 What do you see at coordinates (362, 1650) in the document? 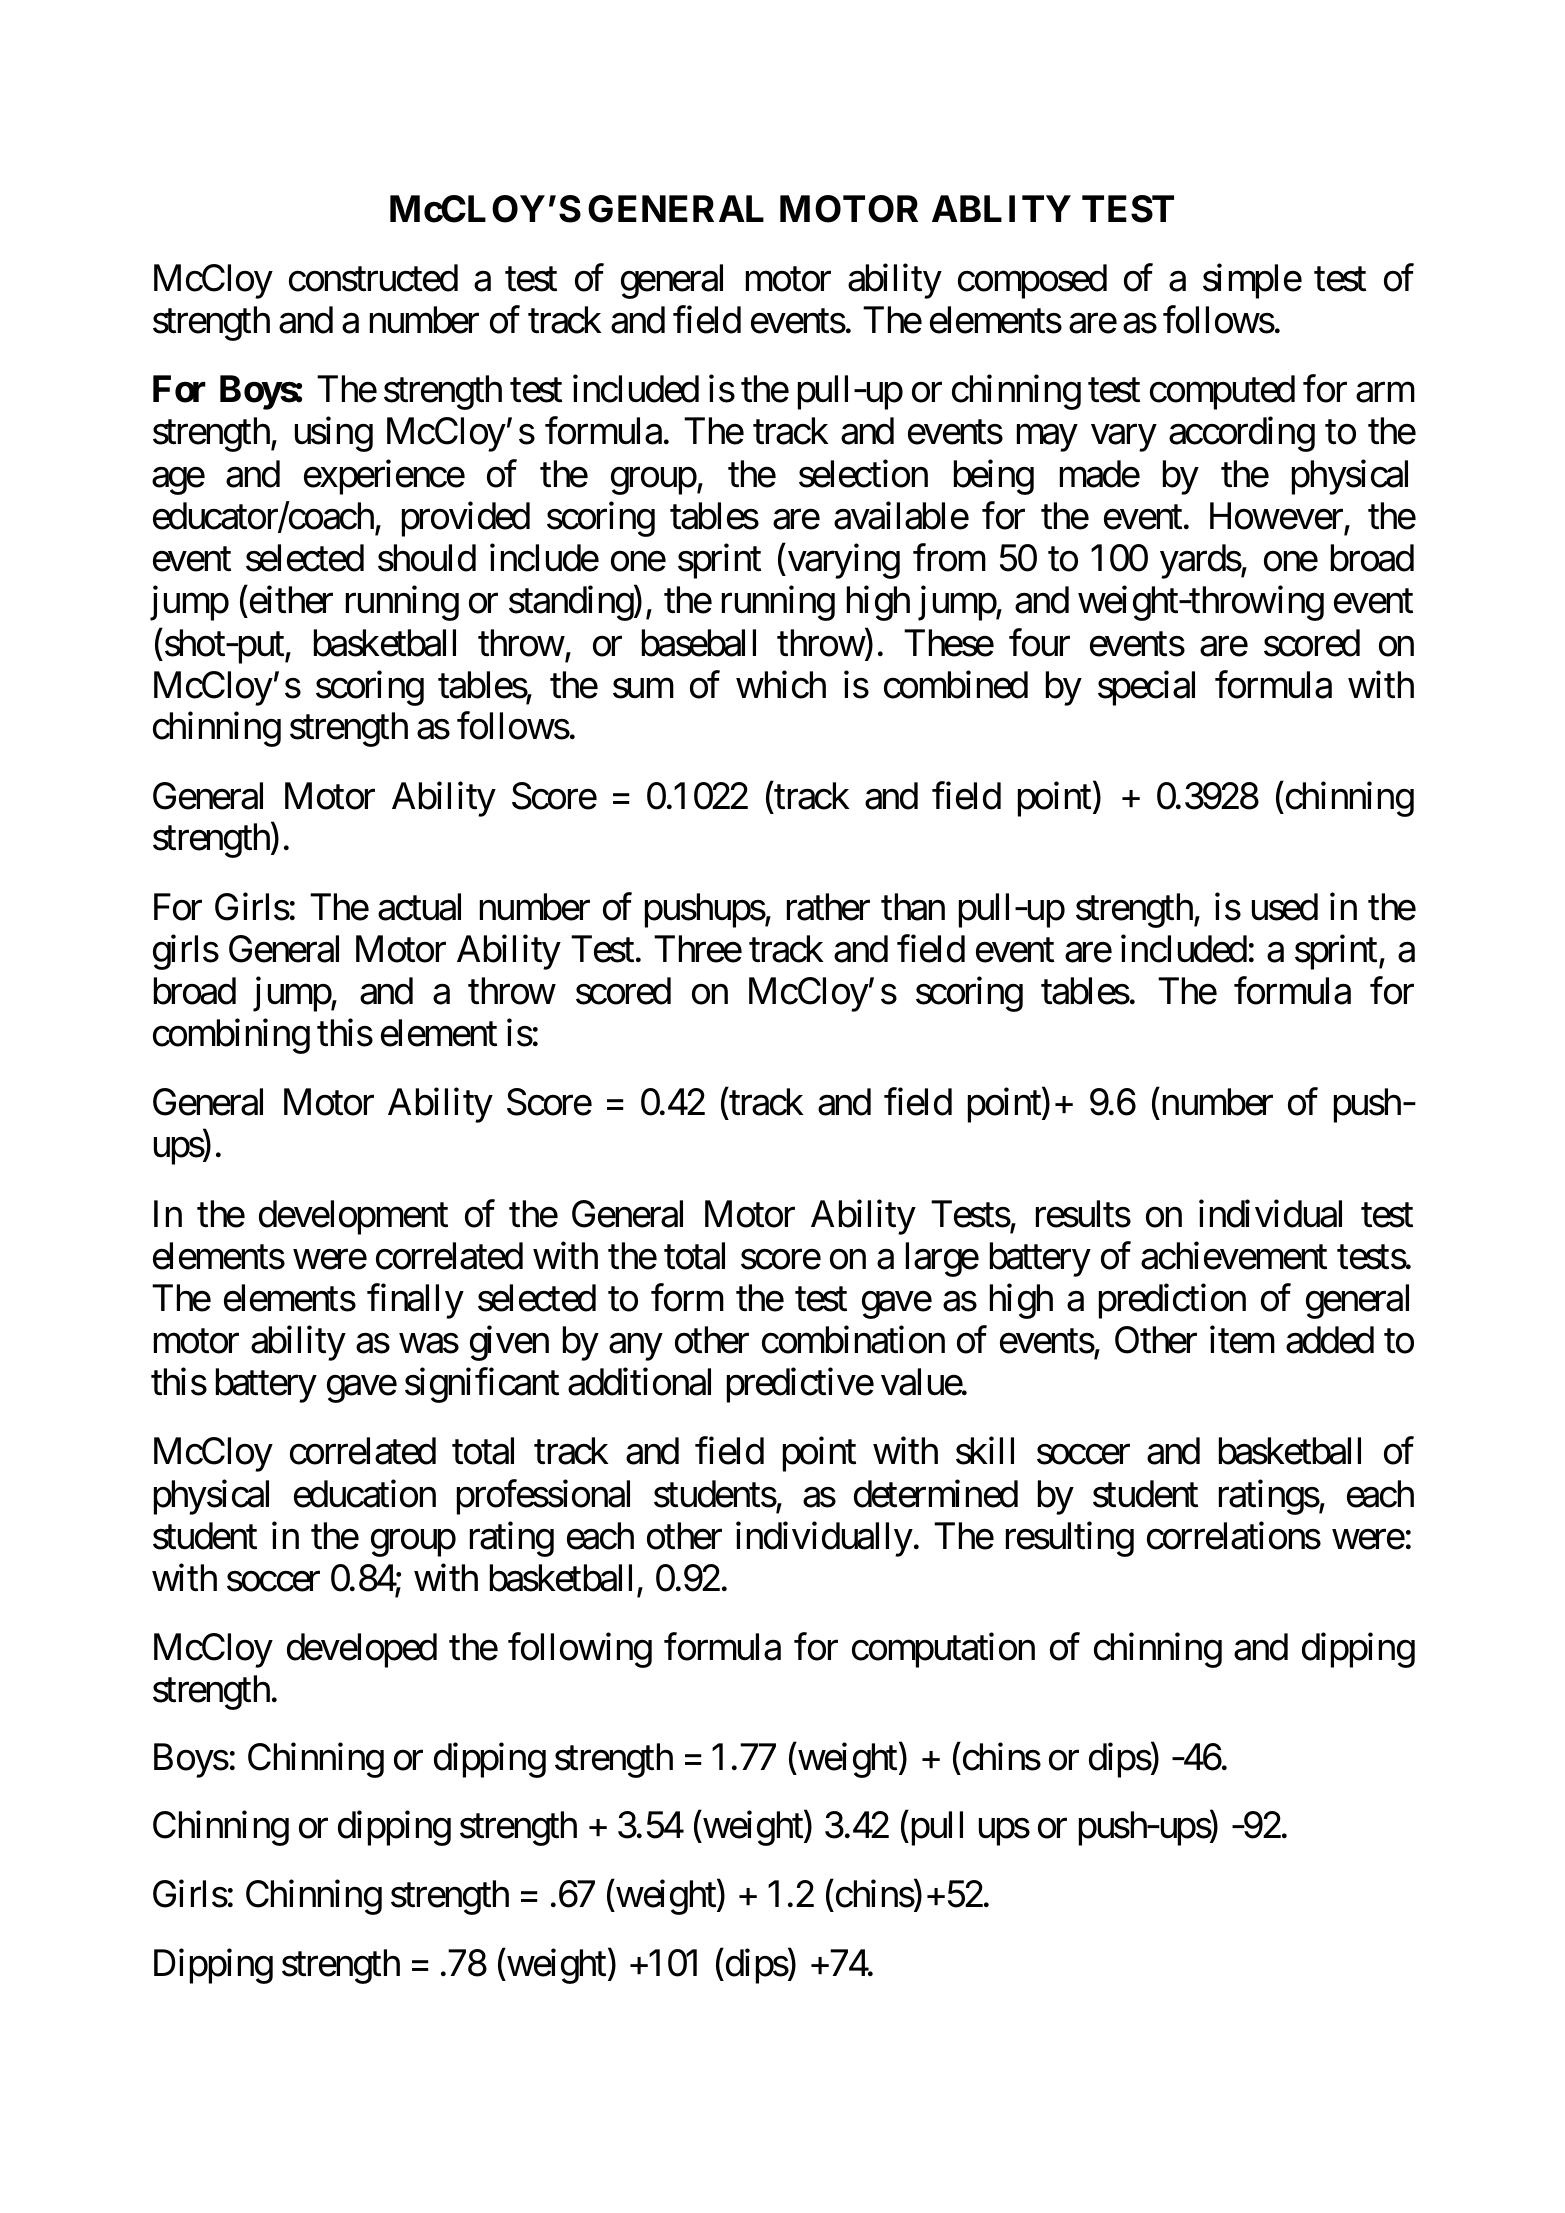
I see `developed` at bounding box center [362, 1650].
